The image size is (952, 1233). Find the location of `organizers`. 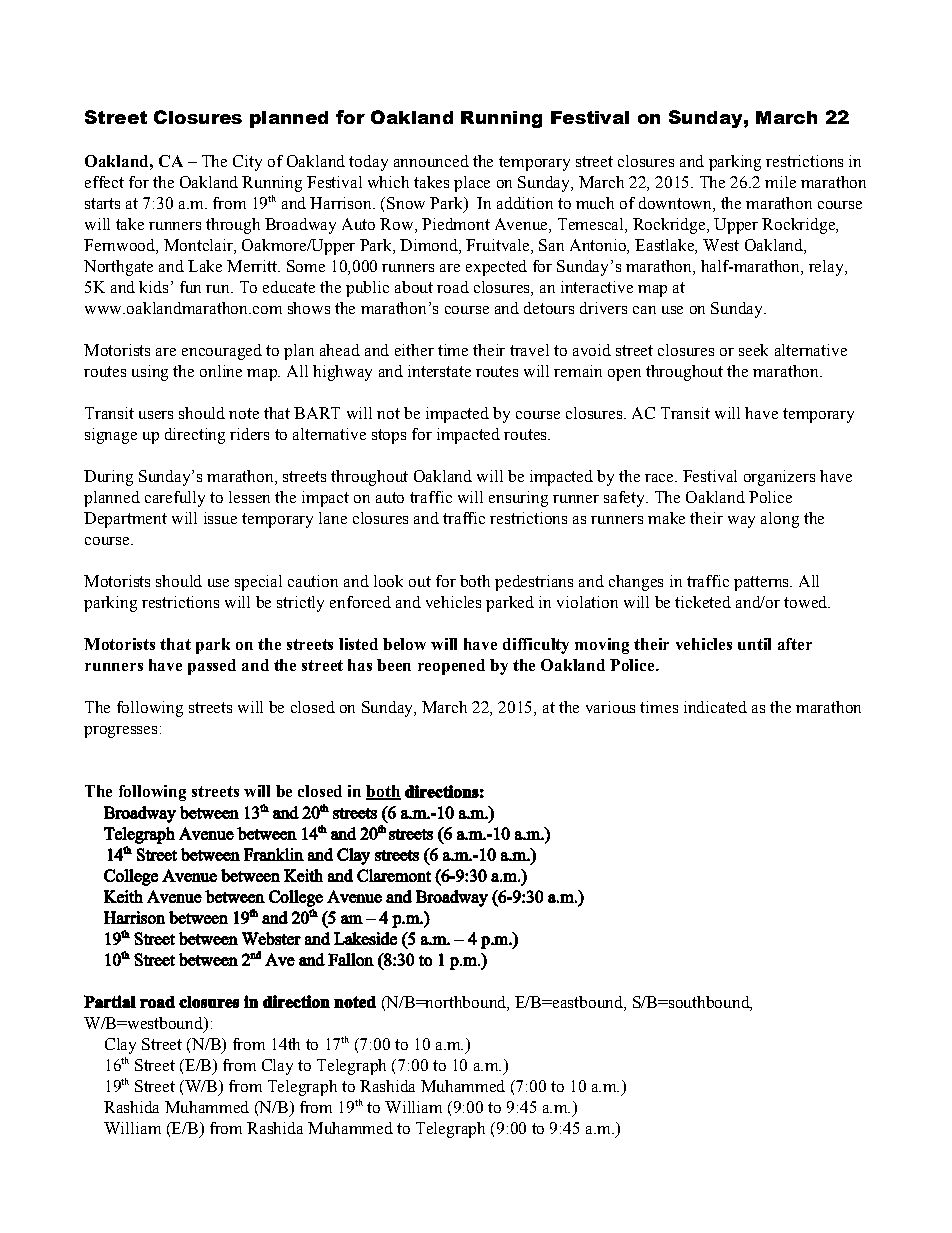

organizers is located at coordinates (779, 478).
